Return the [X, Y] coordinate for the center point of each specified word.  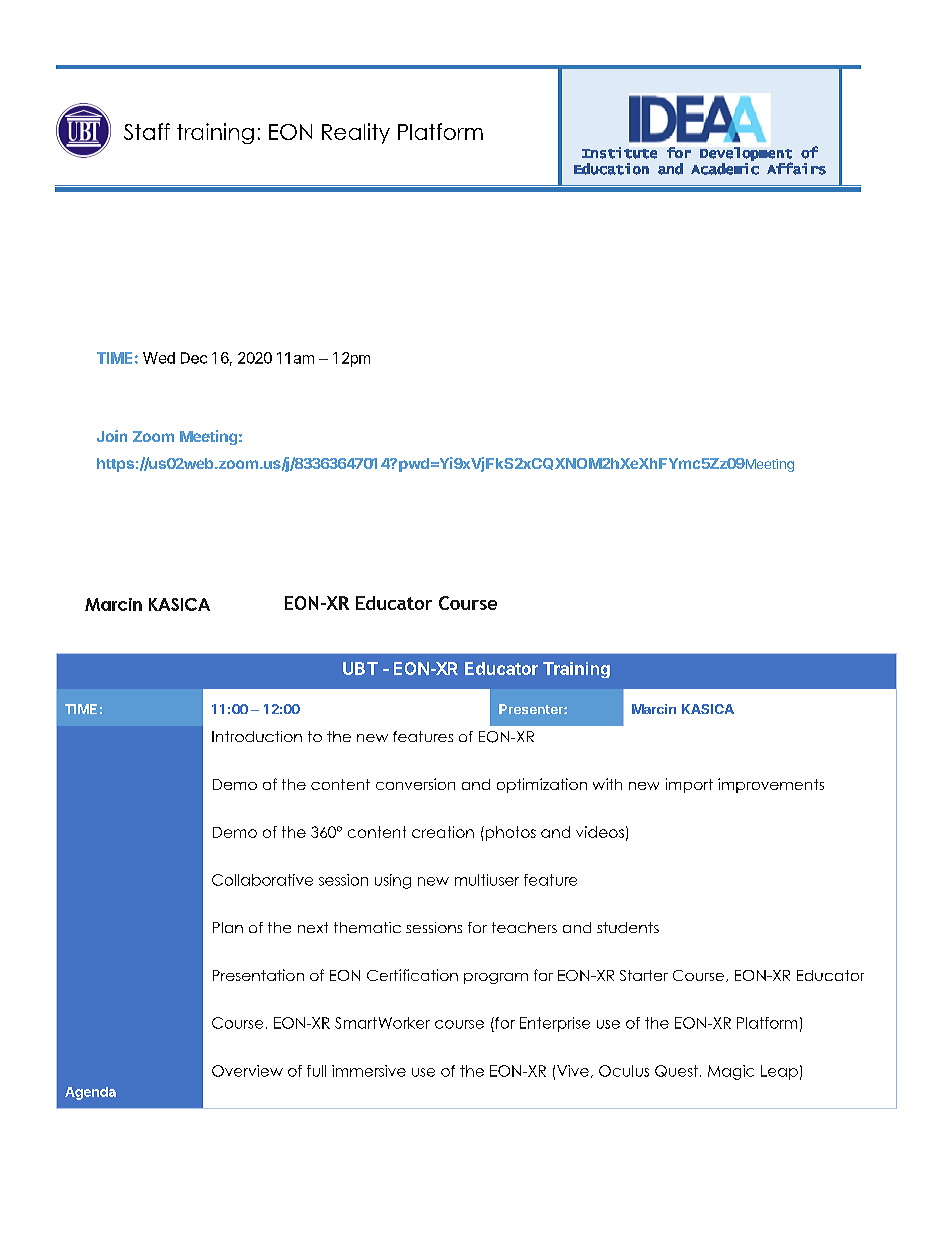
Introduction [257, 736]
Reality [356, 133]
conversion [415, 784]
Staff [147, 131]
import [689, 785]
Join [112, 436]
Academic [725, 169]
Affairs [796, 168]
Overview [247, 1071]
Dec [194, 358]
